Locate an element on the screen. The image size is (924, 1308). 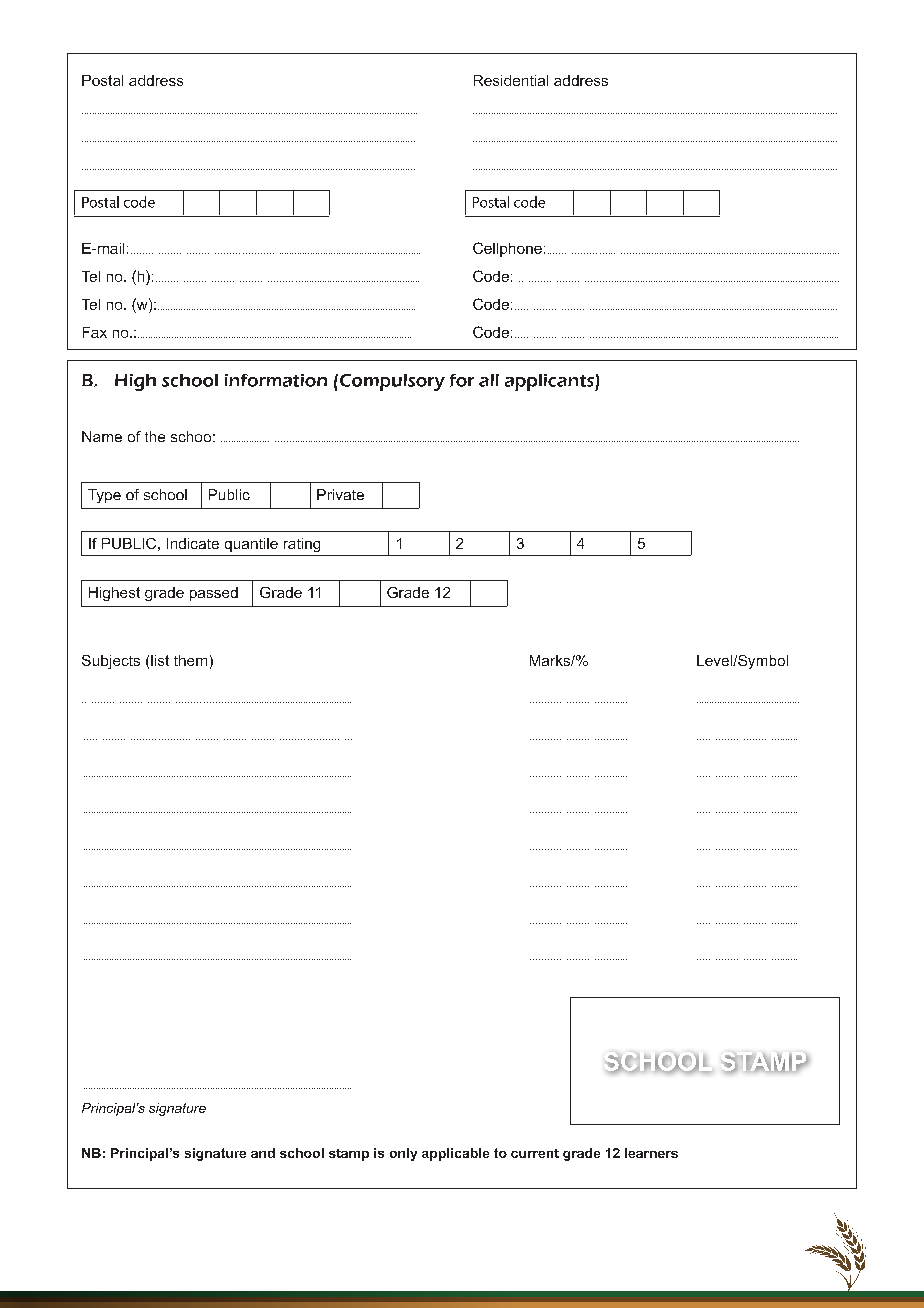
and is located at coordinates (263, 1153).
